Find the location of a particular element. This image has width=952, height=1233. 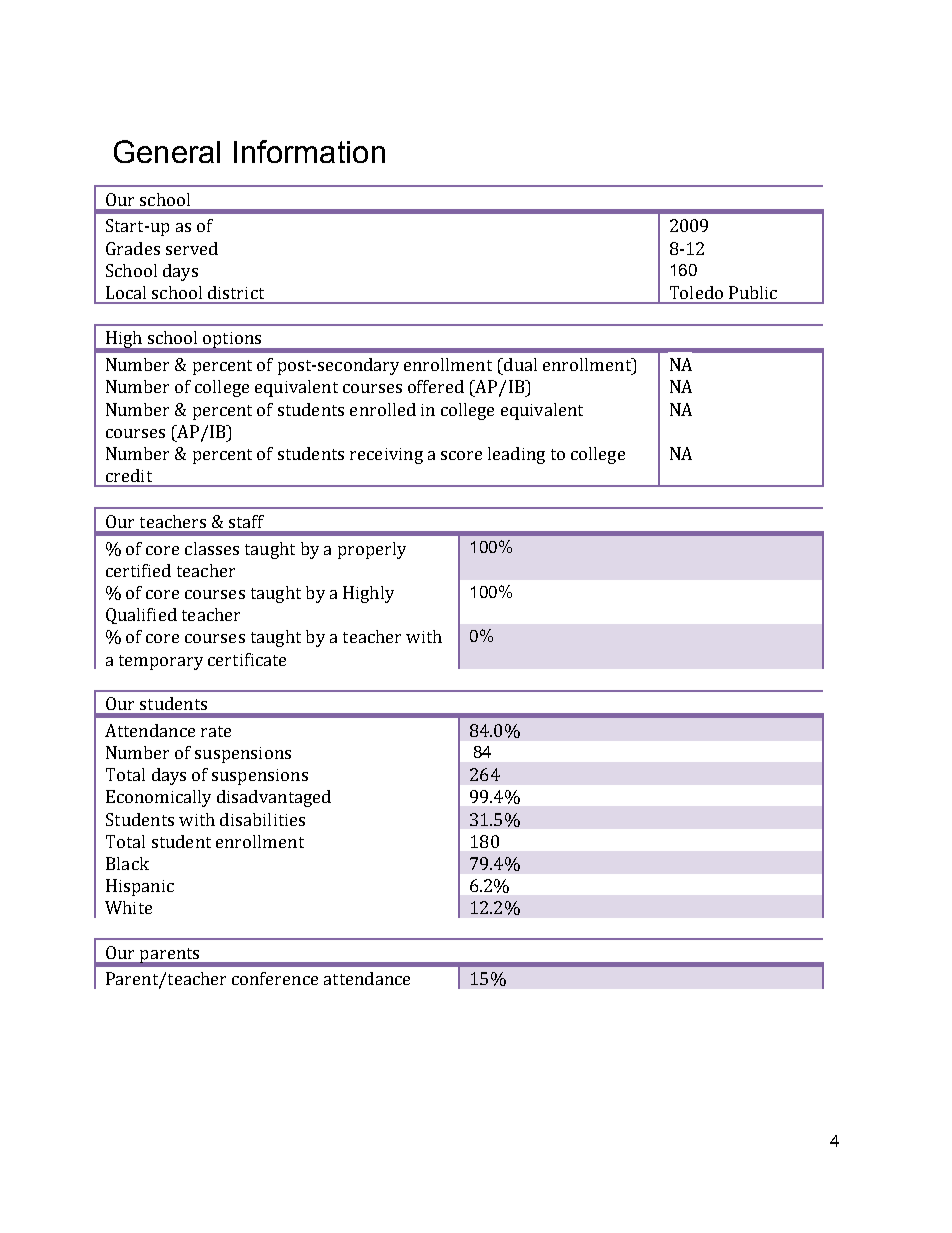

served is located at coordinates (192, 248).
